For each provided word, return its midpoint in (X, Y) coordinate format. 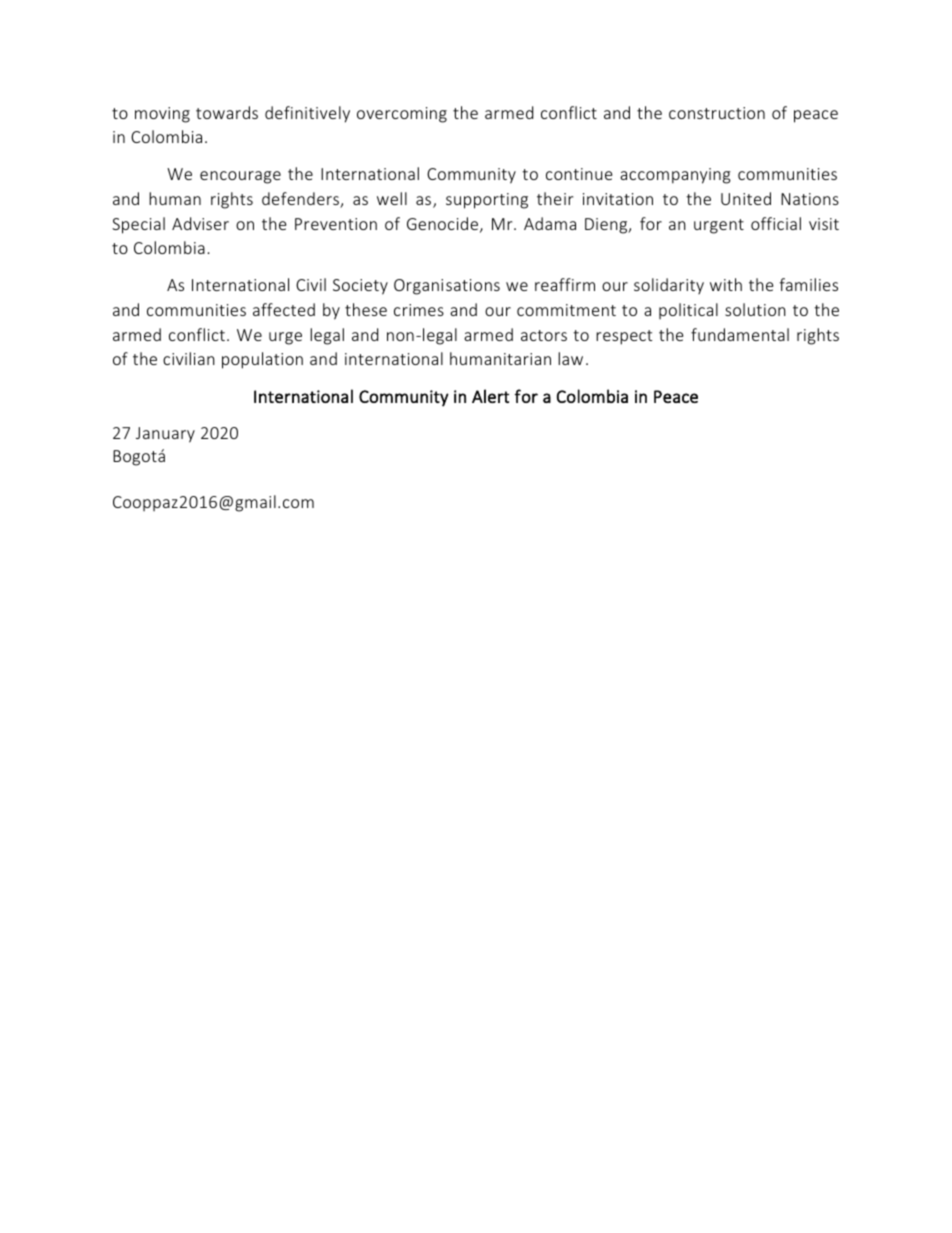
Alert (490, 396)
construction (717, 113)
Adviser (200, 223)
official (776, 223)
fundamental (740, 334)
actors (544, 335)
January (165, 435)
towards (227, 112)
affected (284, 309)
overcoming (402, 115)
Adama (550, 223)
